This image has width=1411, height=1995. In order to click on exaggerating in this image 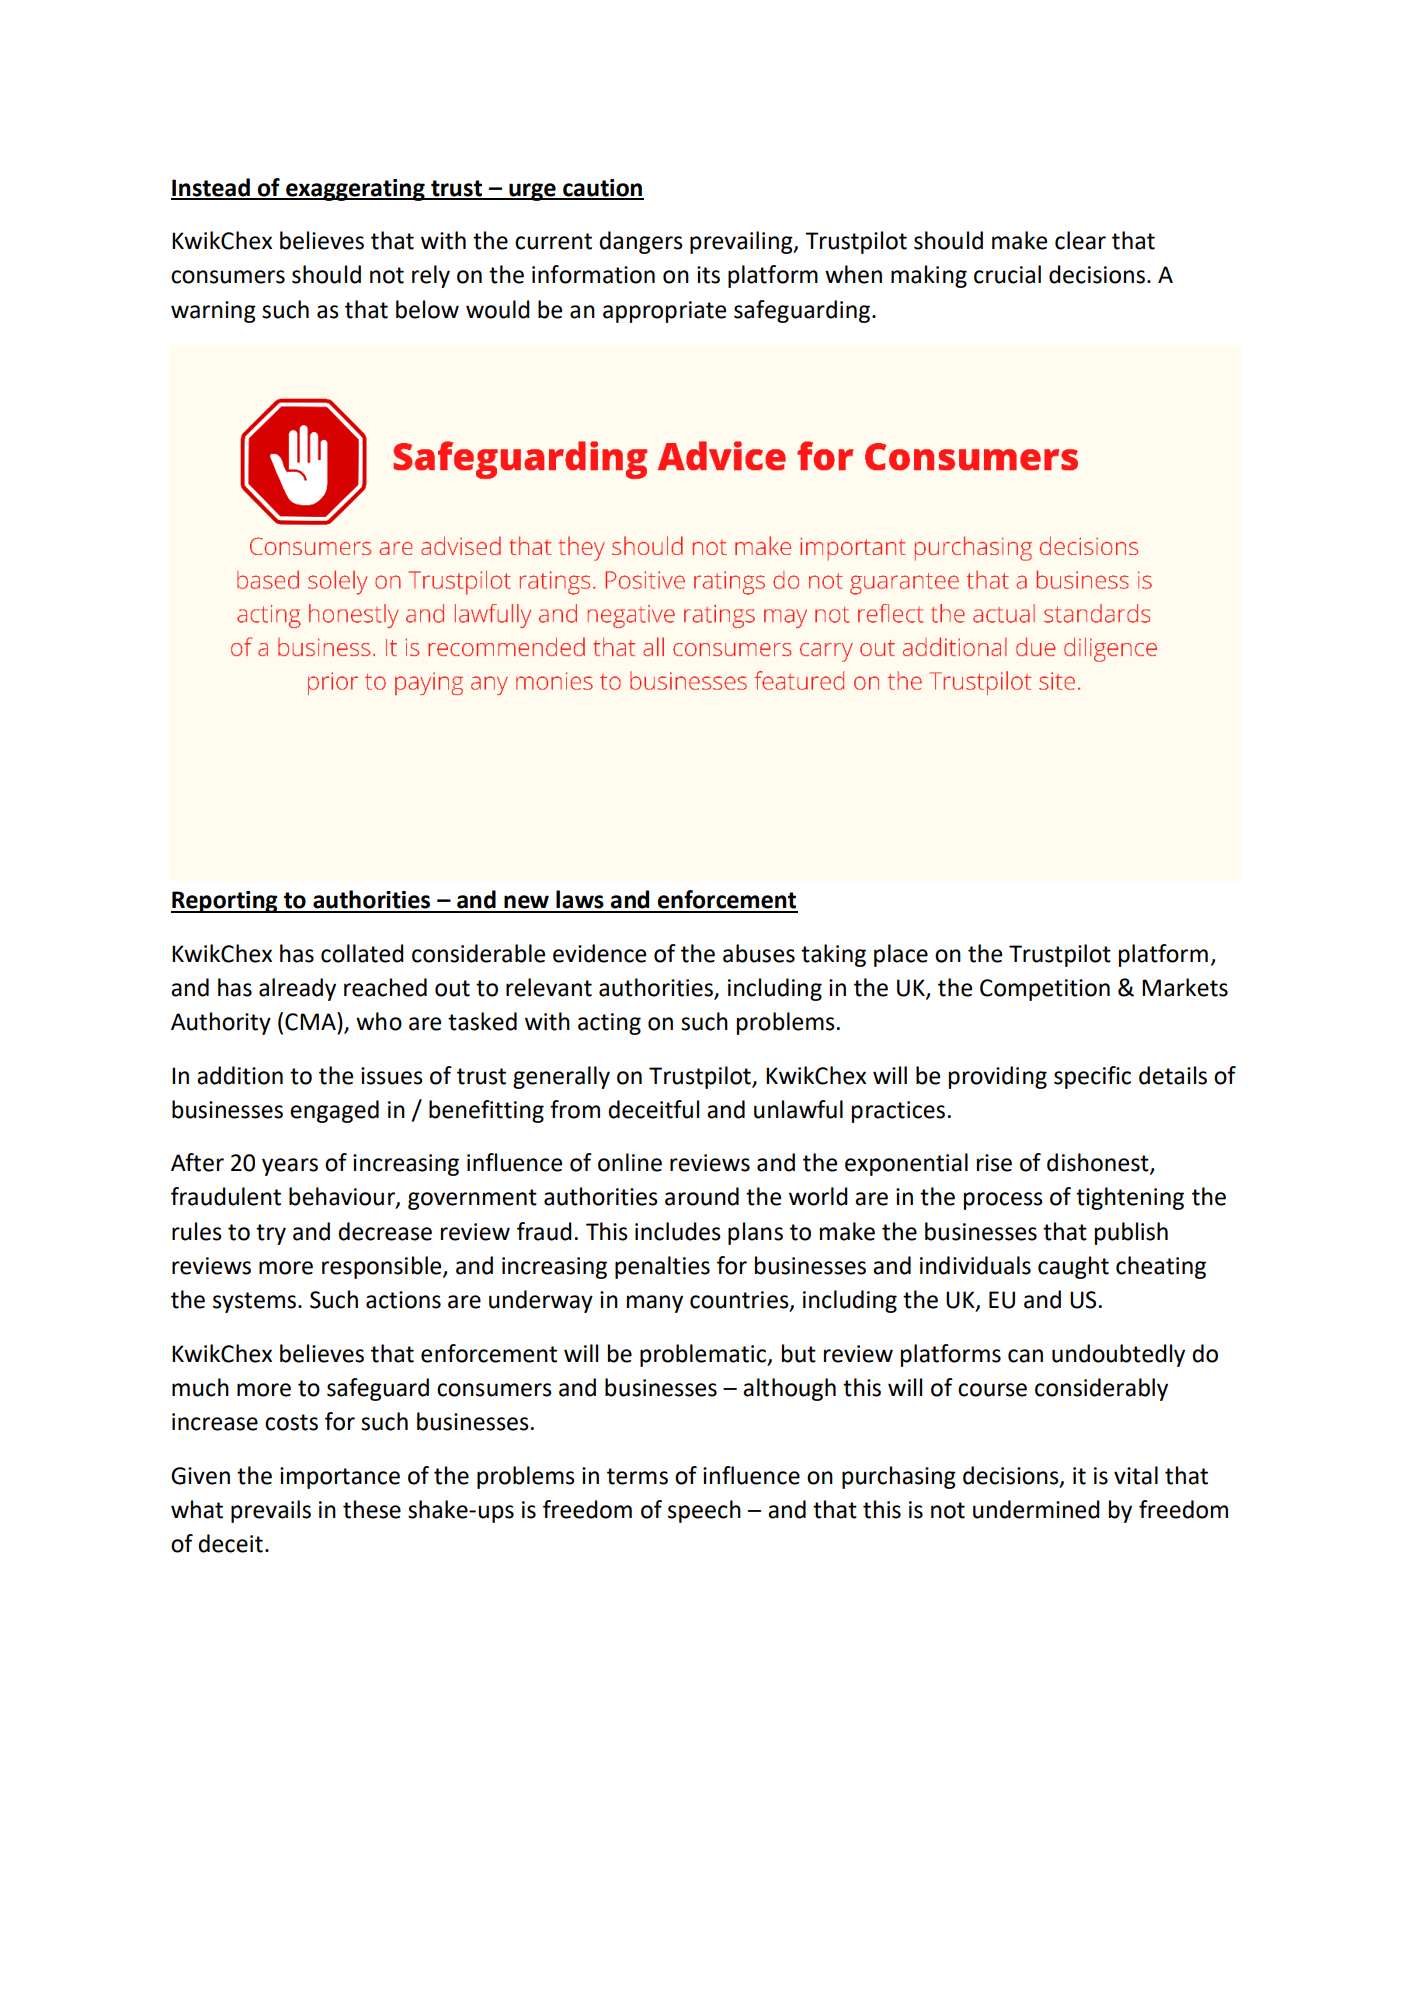, I will do `click(355, 190)`.
